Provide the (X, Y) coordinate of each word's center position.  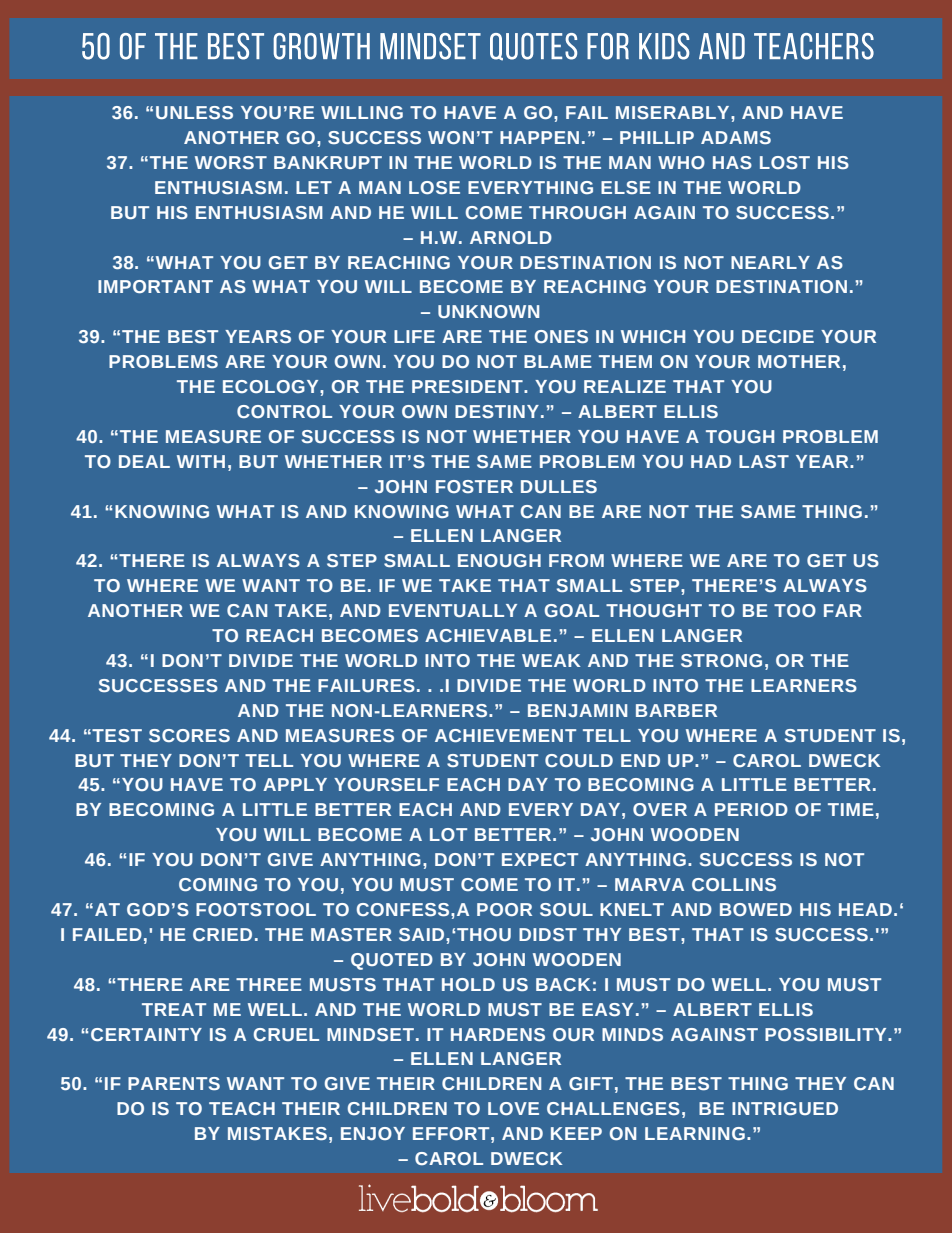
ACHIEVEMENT (505, 735)
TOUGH (740, 436)
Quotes (533, 47)
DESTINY (497, 411)
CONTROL (284, 411)
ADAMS (736, 137)
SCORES (189, 736)
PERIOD (751, 809)
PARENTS (174, 1083)
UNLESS (194, 113)
